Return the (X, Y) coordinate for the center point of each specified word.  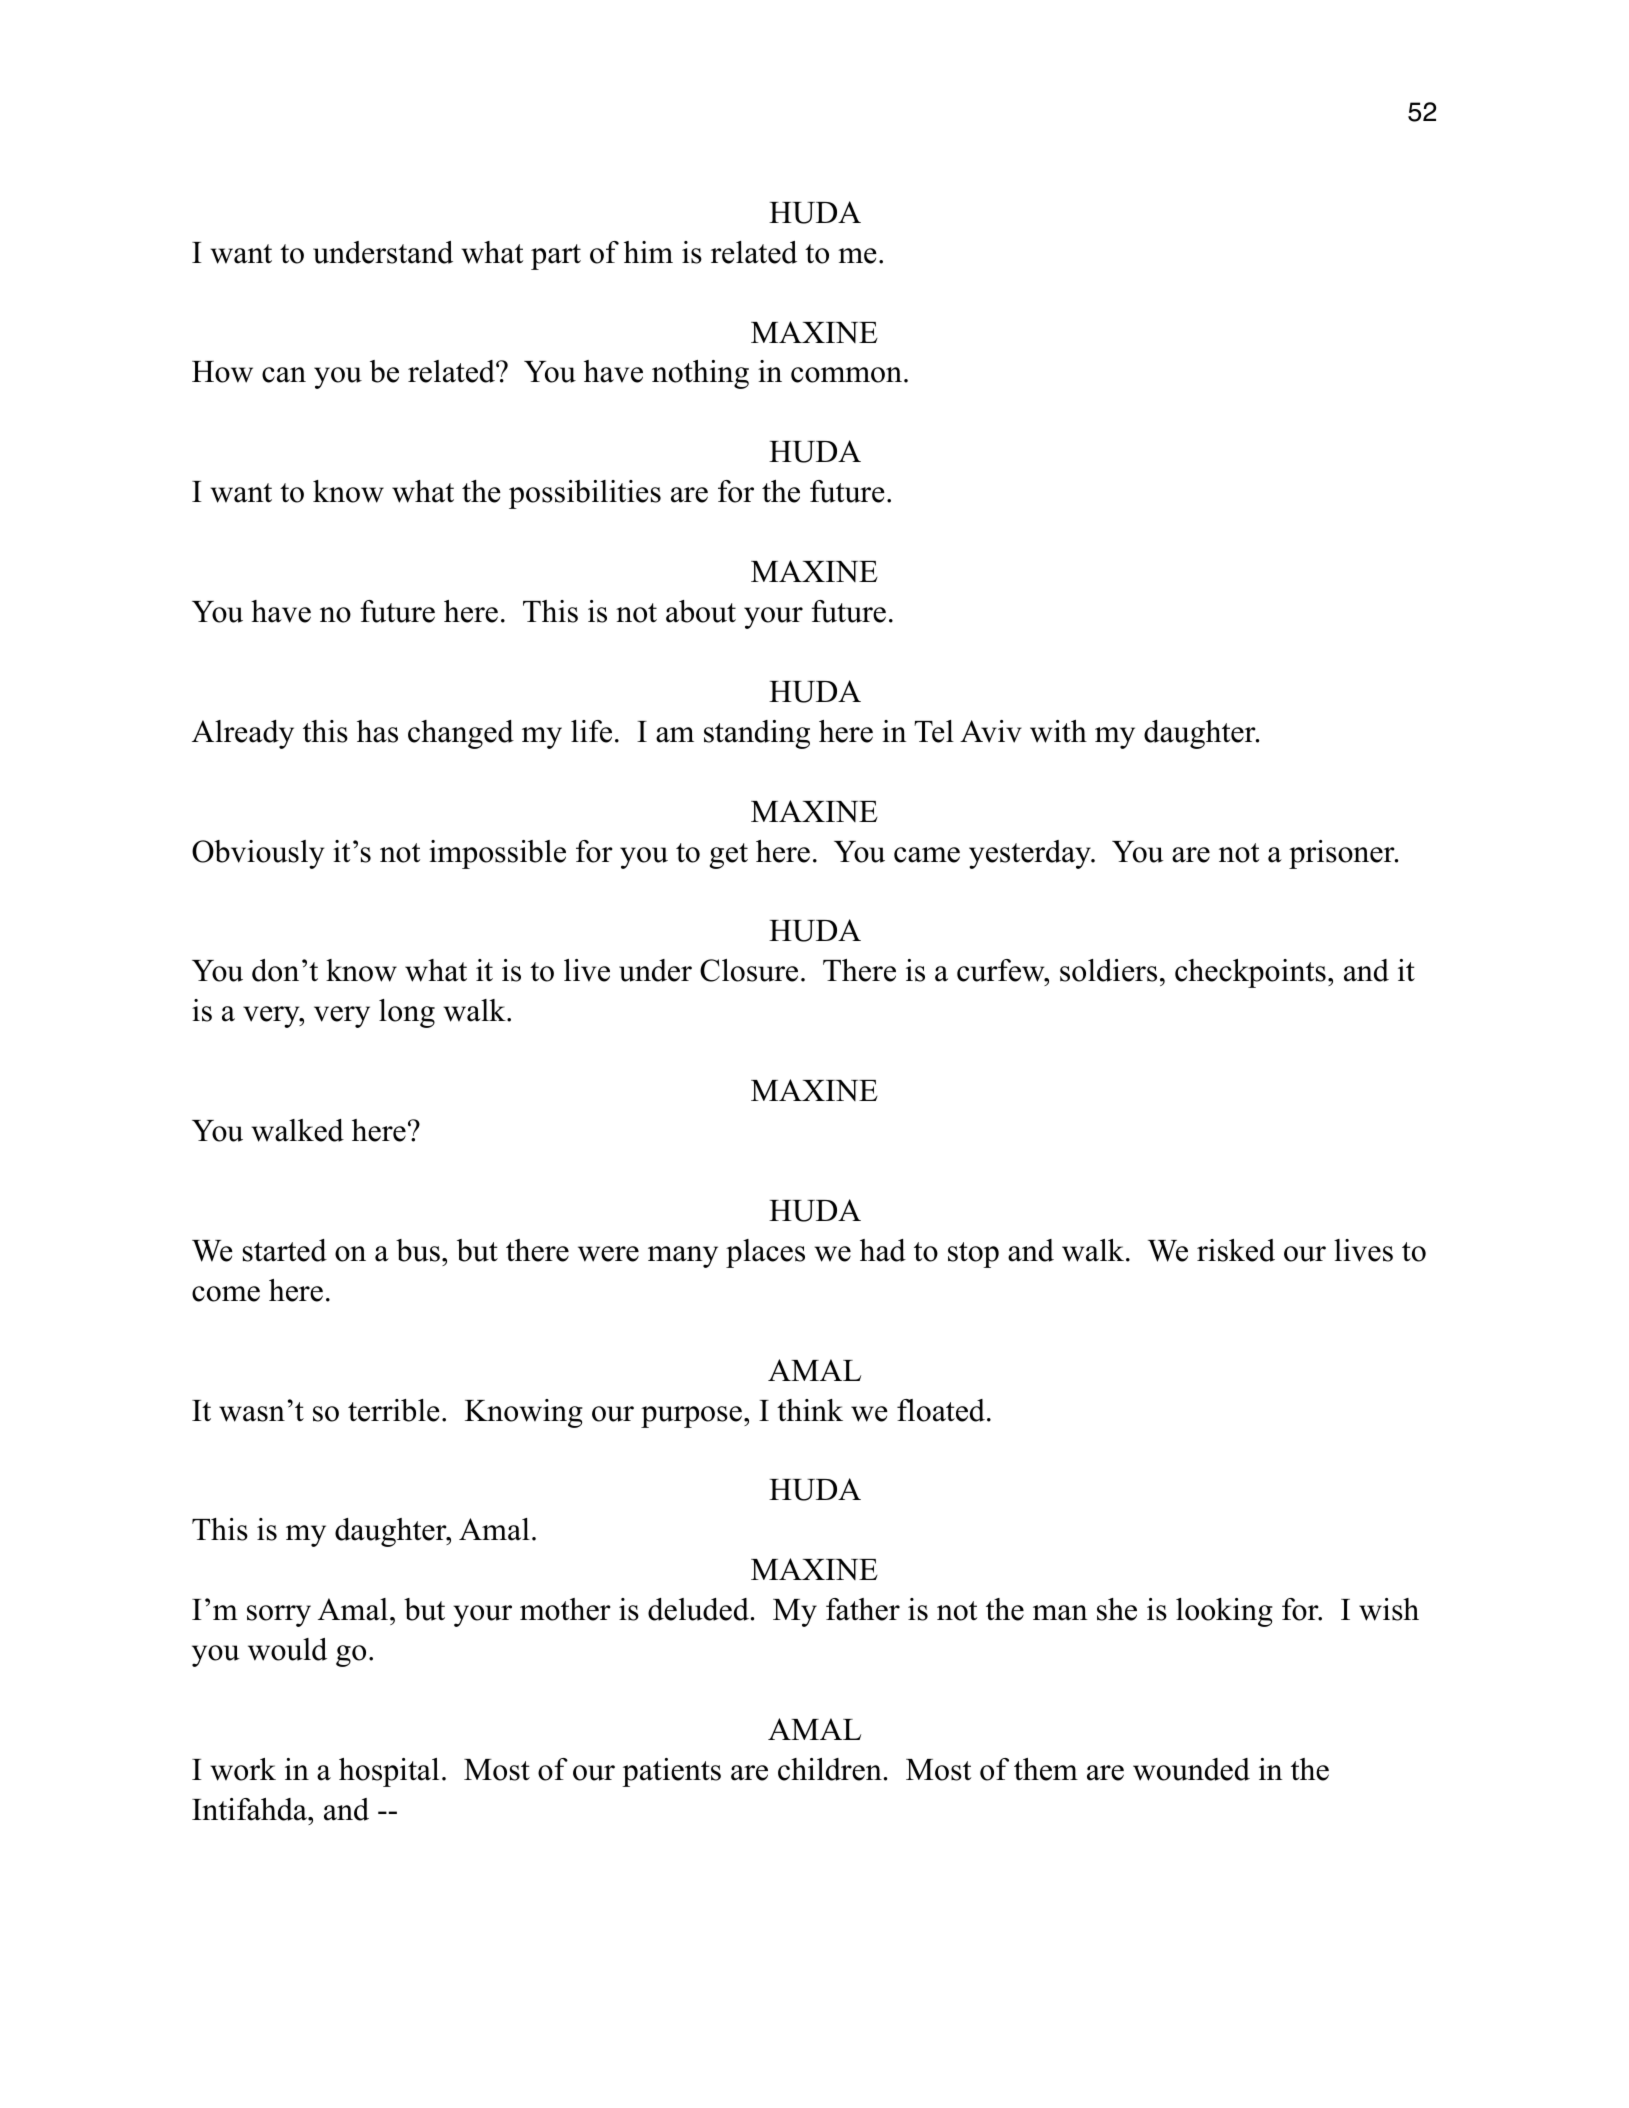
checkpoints (1250, 973)
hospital (389, 1772)
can (284, 375)
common (848, 375)
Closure (749, 970)
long (407, 1013)
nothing (700, 374)
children (830, 1769)
